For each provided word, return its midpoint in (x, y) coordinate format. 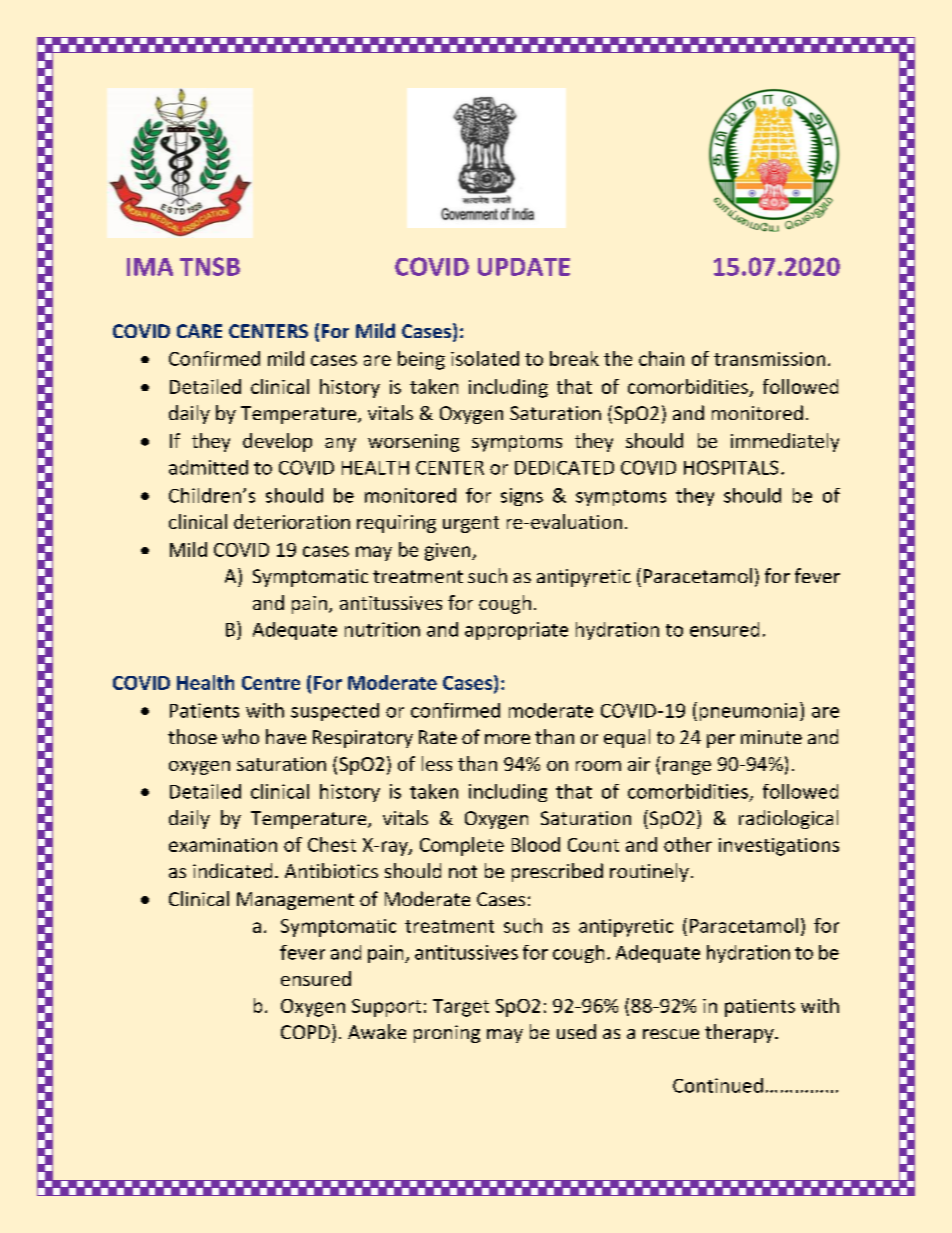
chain (661, 358)
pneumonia (748, 712)
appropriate (516, 631)
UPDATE (524, 267)
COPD (305, 1032)
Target (461, 1008)
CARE (199, 331)
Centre (271, 683)
